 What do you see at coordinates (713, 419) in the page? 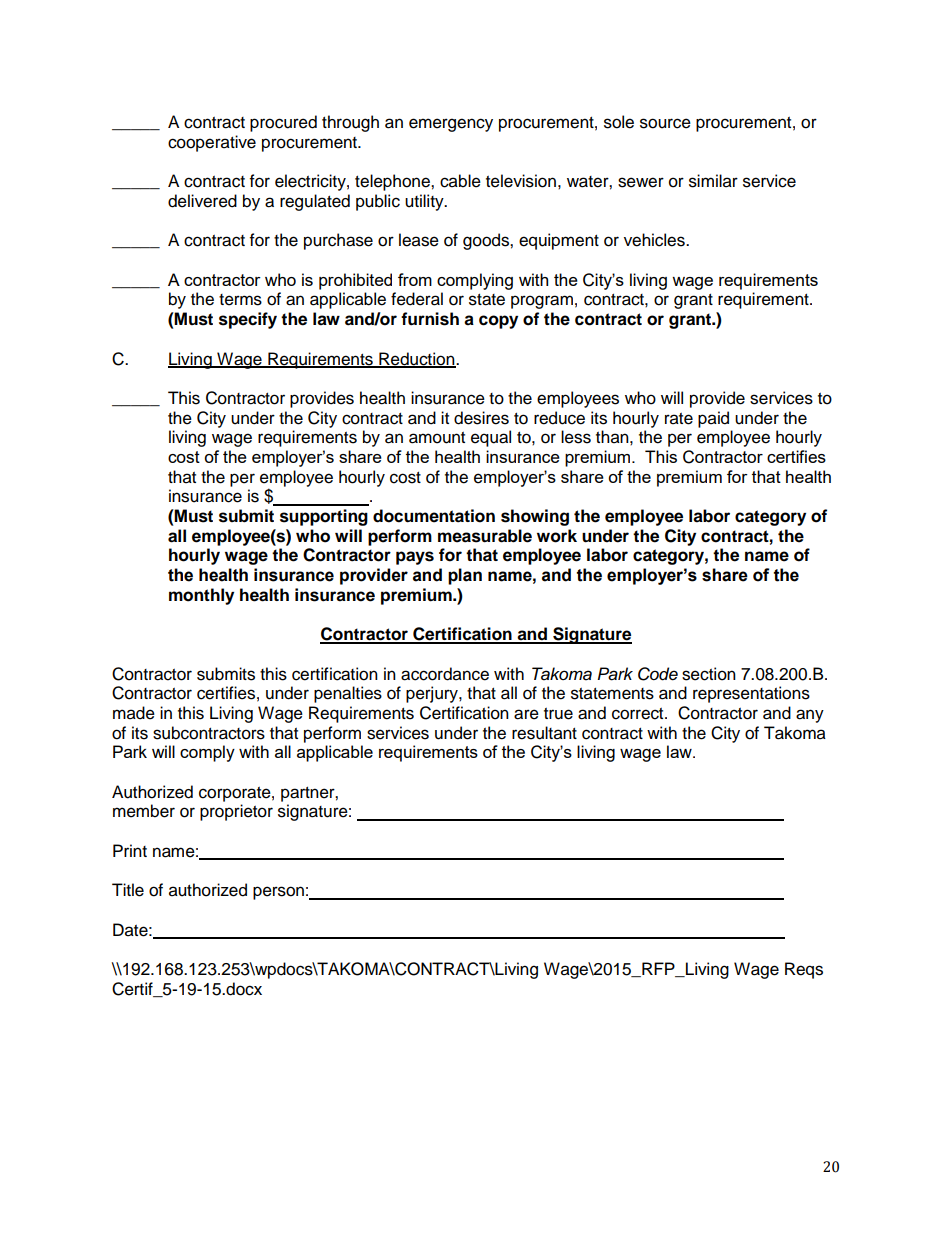
I see `paid` at bounding box center [713, 419].
